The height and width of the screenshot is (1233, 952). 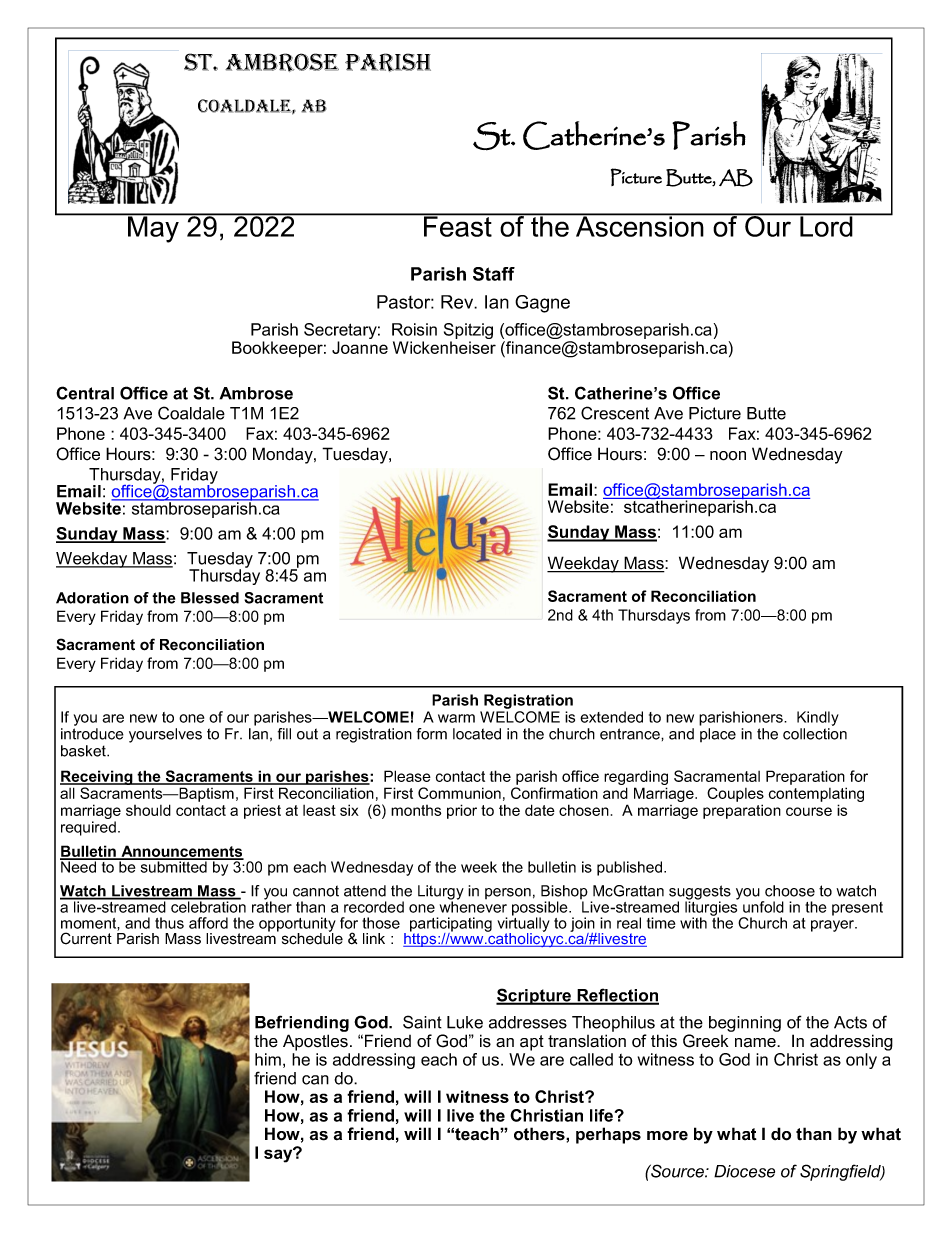 I want to click on Diocese, so click(x=744, y=1171).
